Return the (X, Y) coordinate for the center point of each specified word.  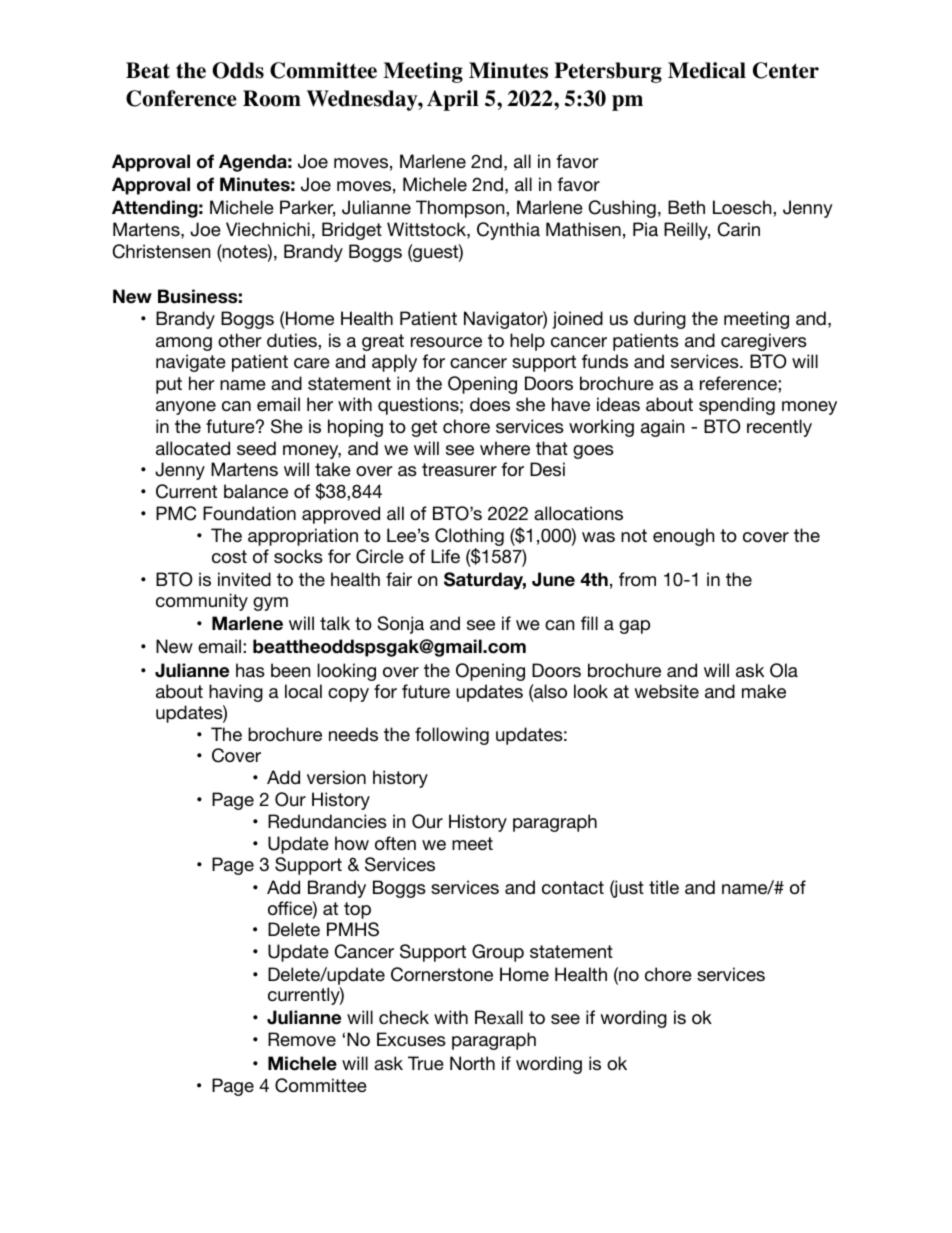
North (472, 1063)
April (452, 100)
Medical (707, 70)
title (664, 887)
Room (272, 98)
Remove (302, 1039)
